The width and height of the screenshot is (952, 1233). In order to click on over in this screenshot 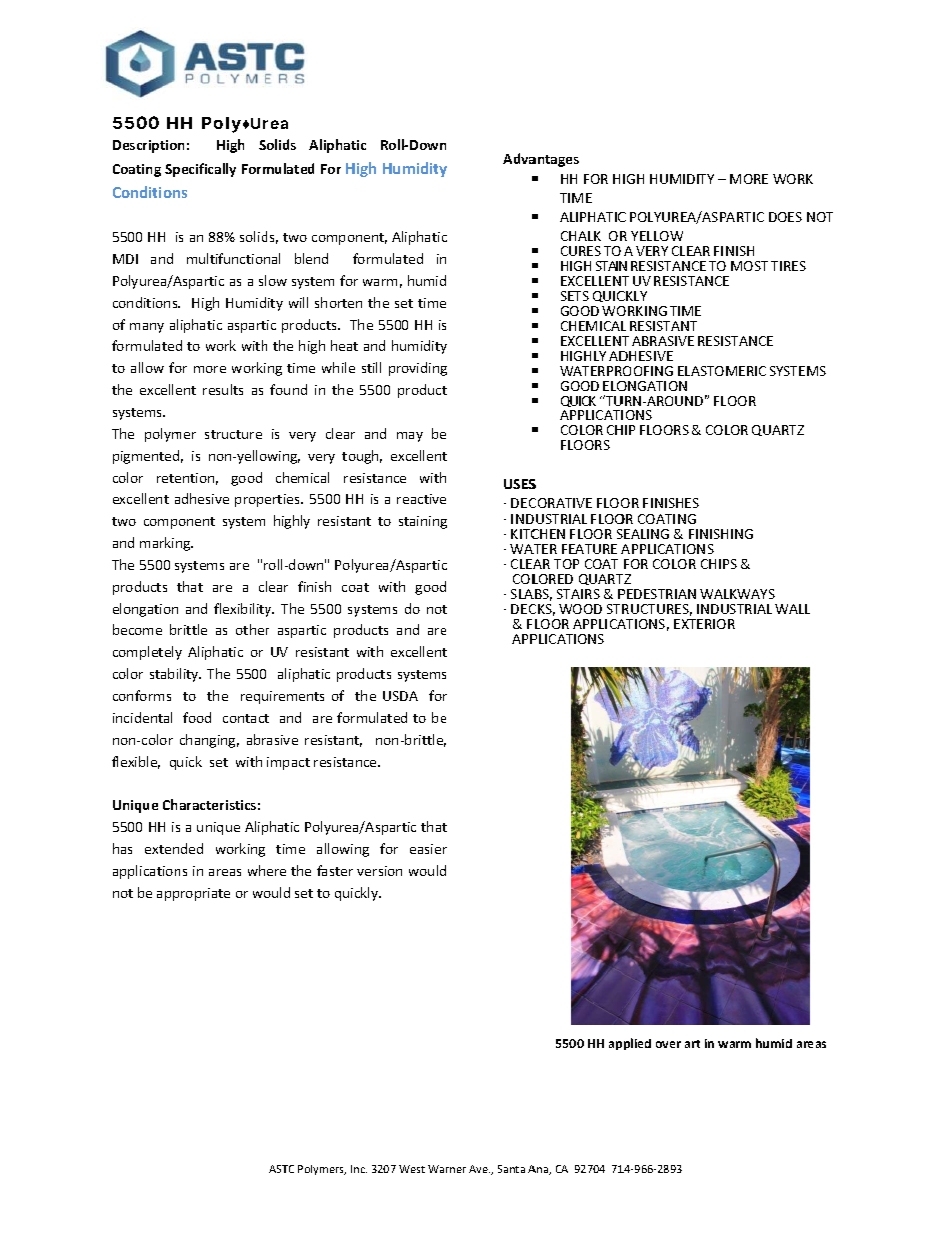, I will do `click(668, 1044)`.
